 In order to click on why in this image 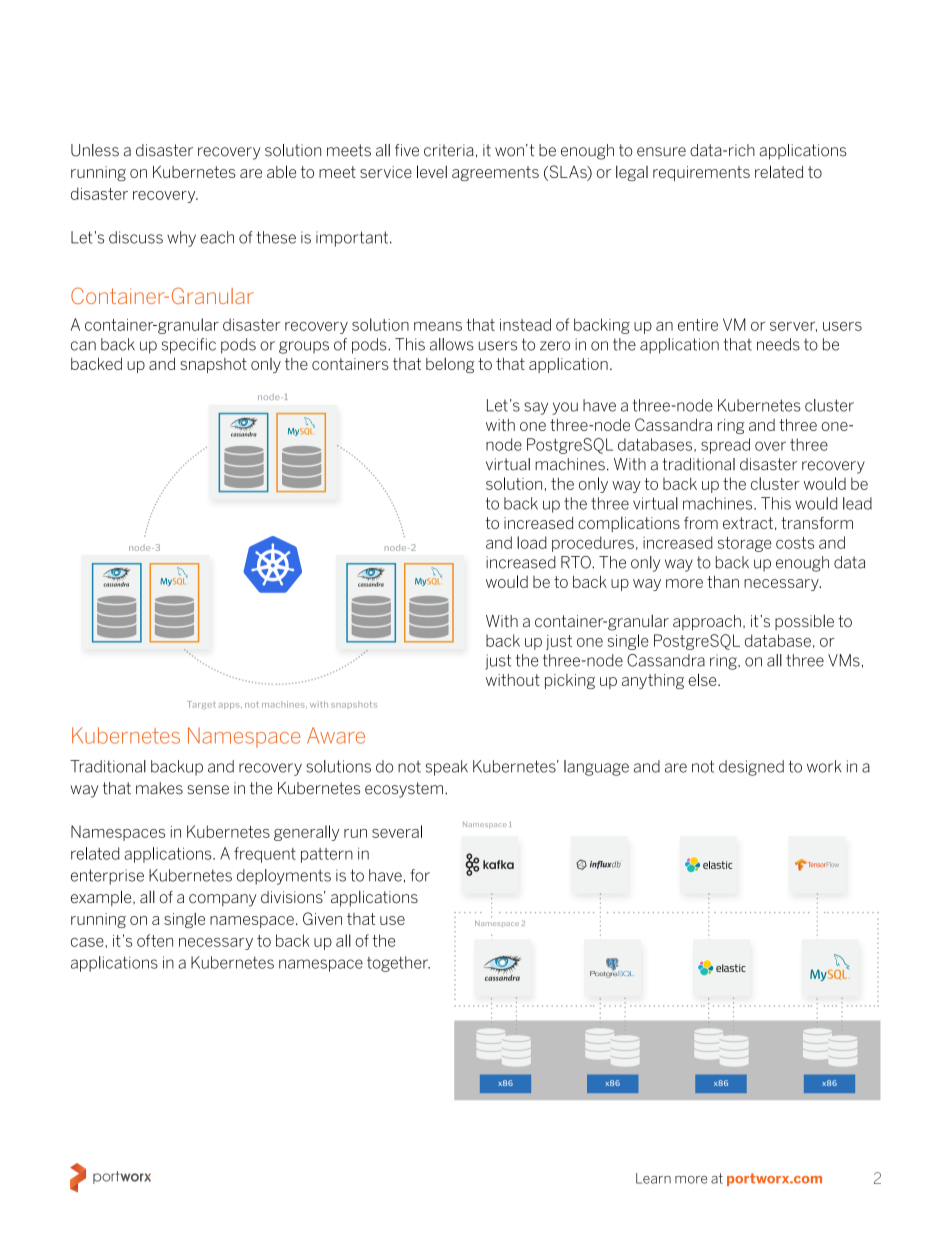, I will do `click(181, 239)`.
